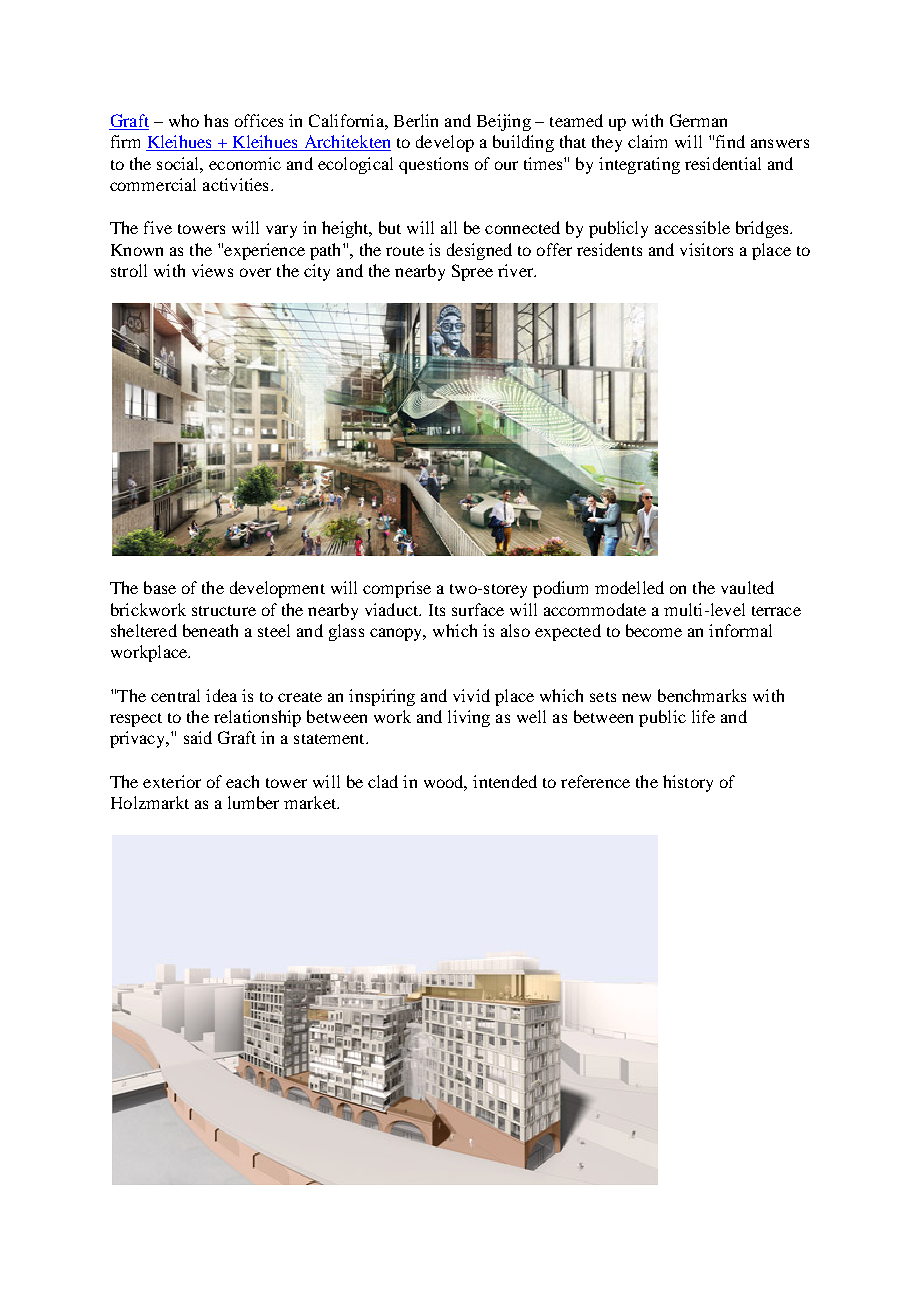 This image has height=1308, width=924. I want to click on Spree, so click(472, 272).
